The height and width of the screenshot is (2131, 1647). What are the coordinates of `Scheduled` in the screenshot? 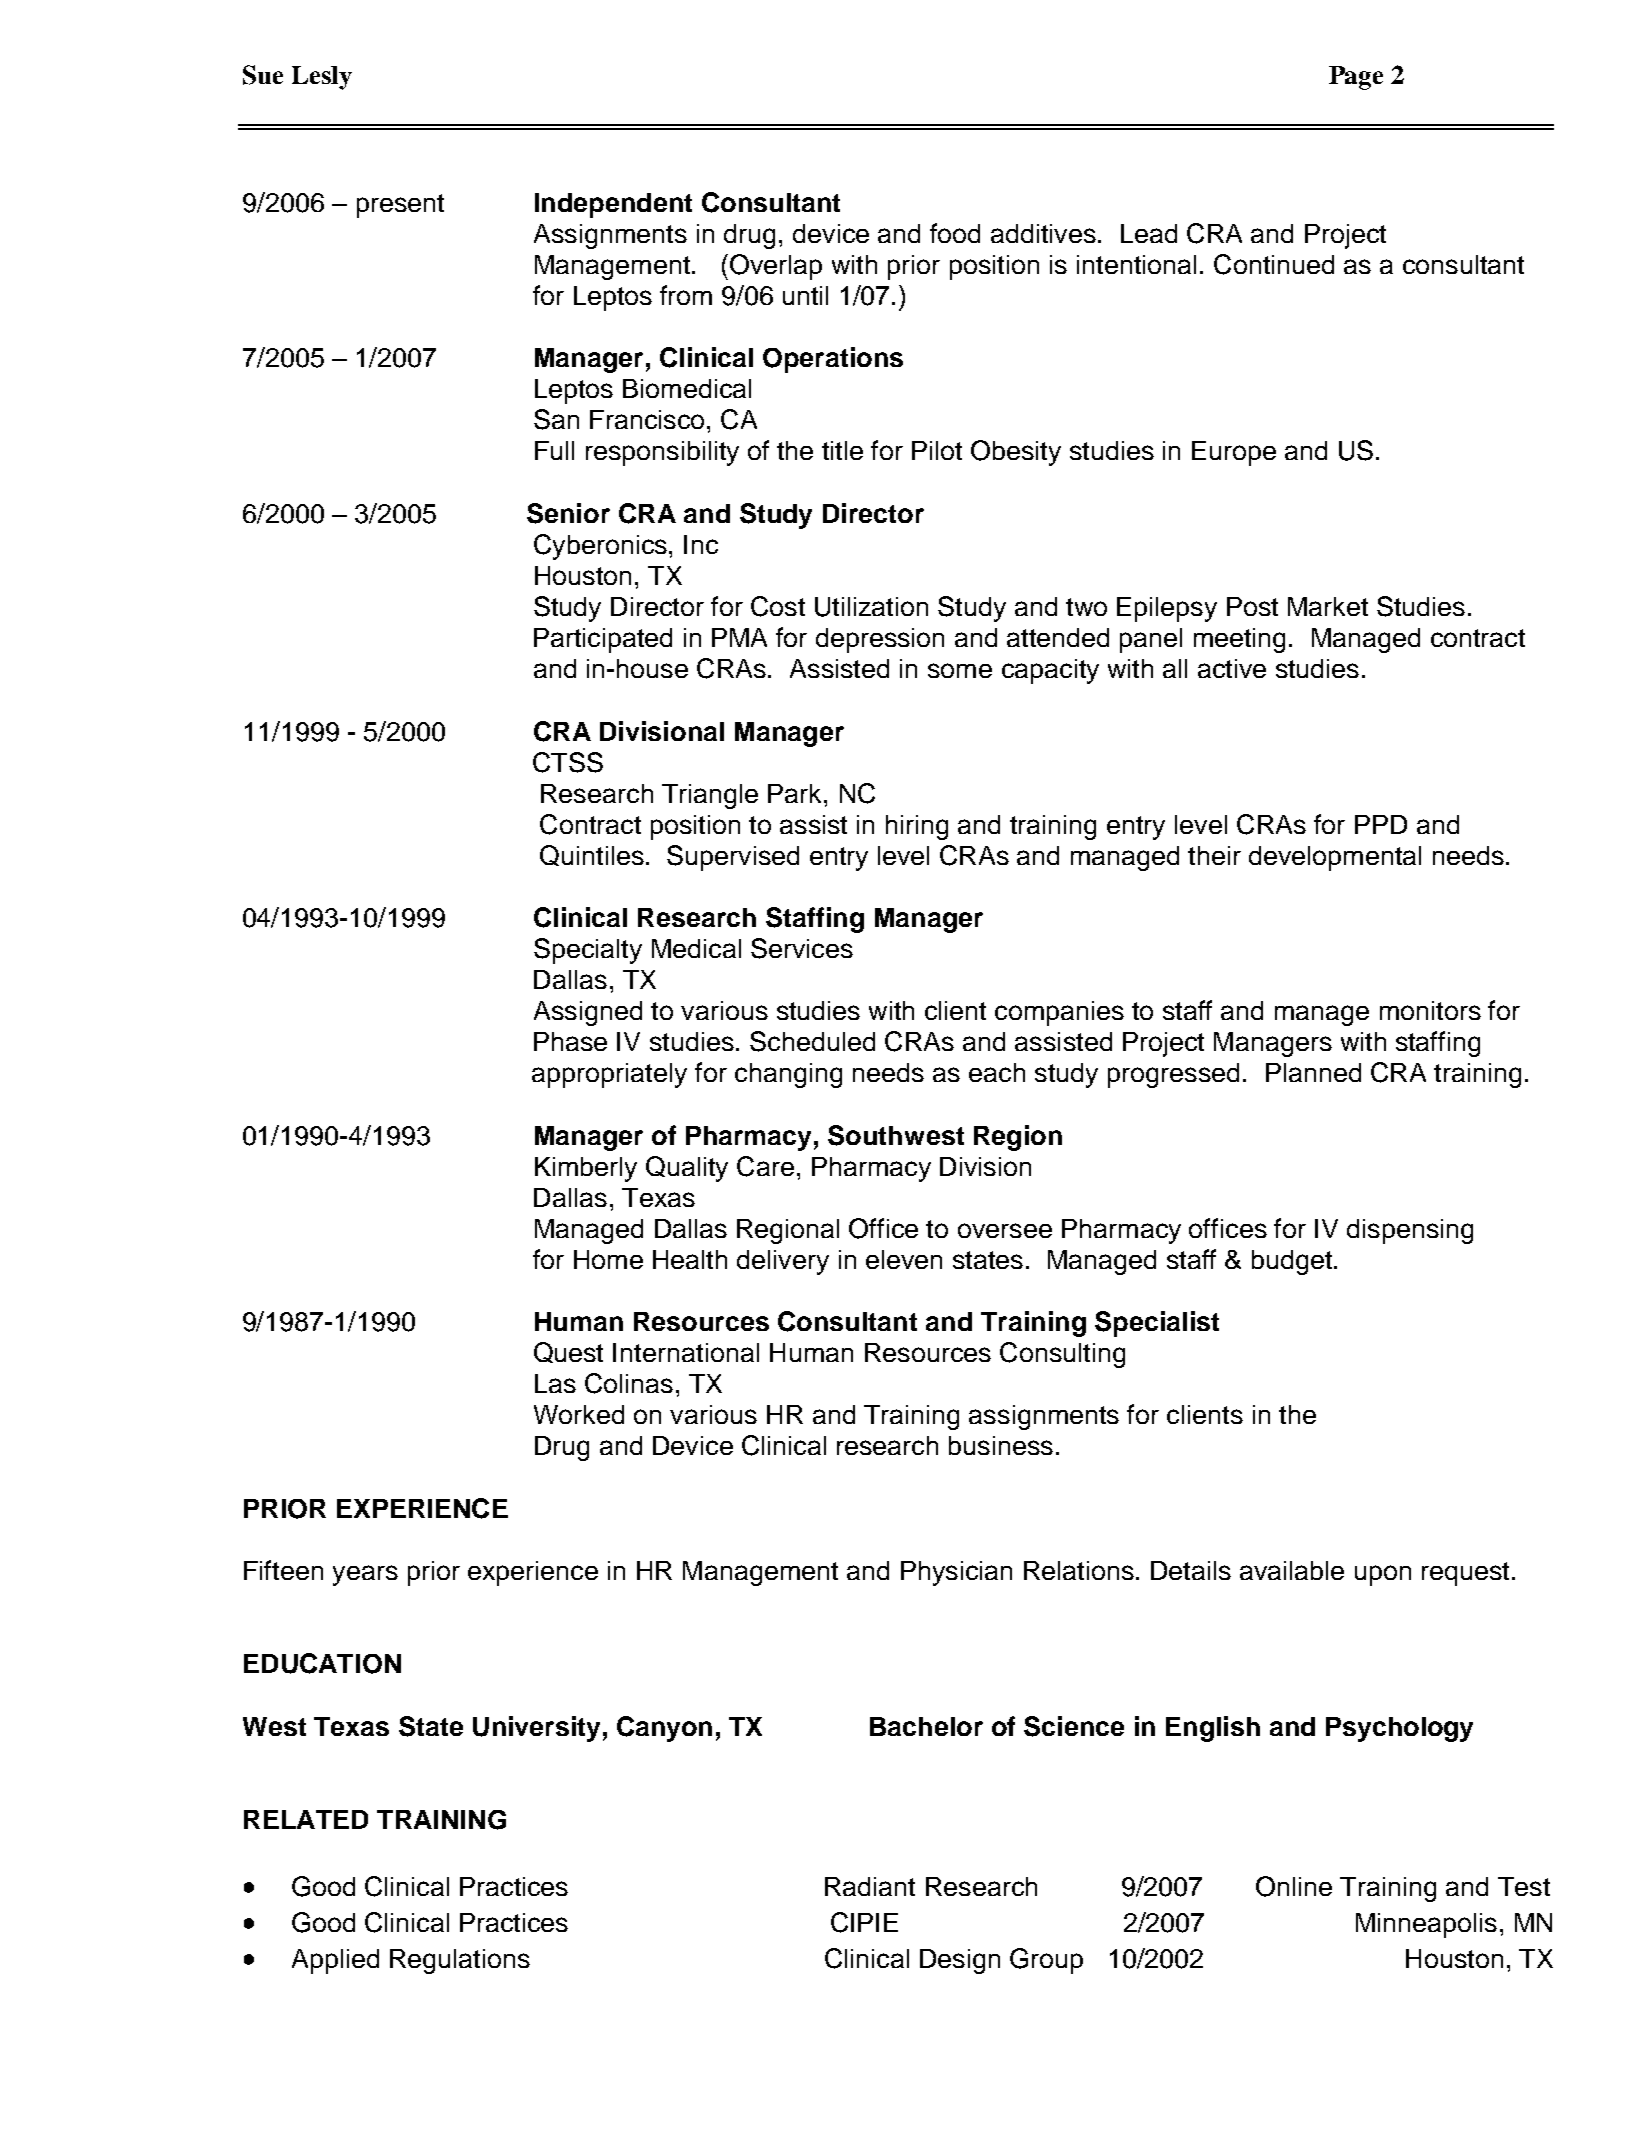 It's located at (812, 1041).
